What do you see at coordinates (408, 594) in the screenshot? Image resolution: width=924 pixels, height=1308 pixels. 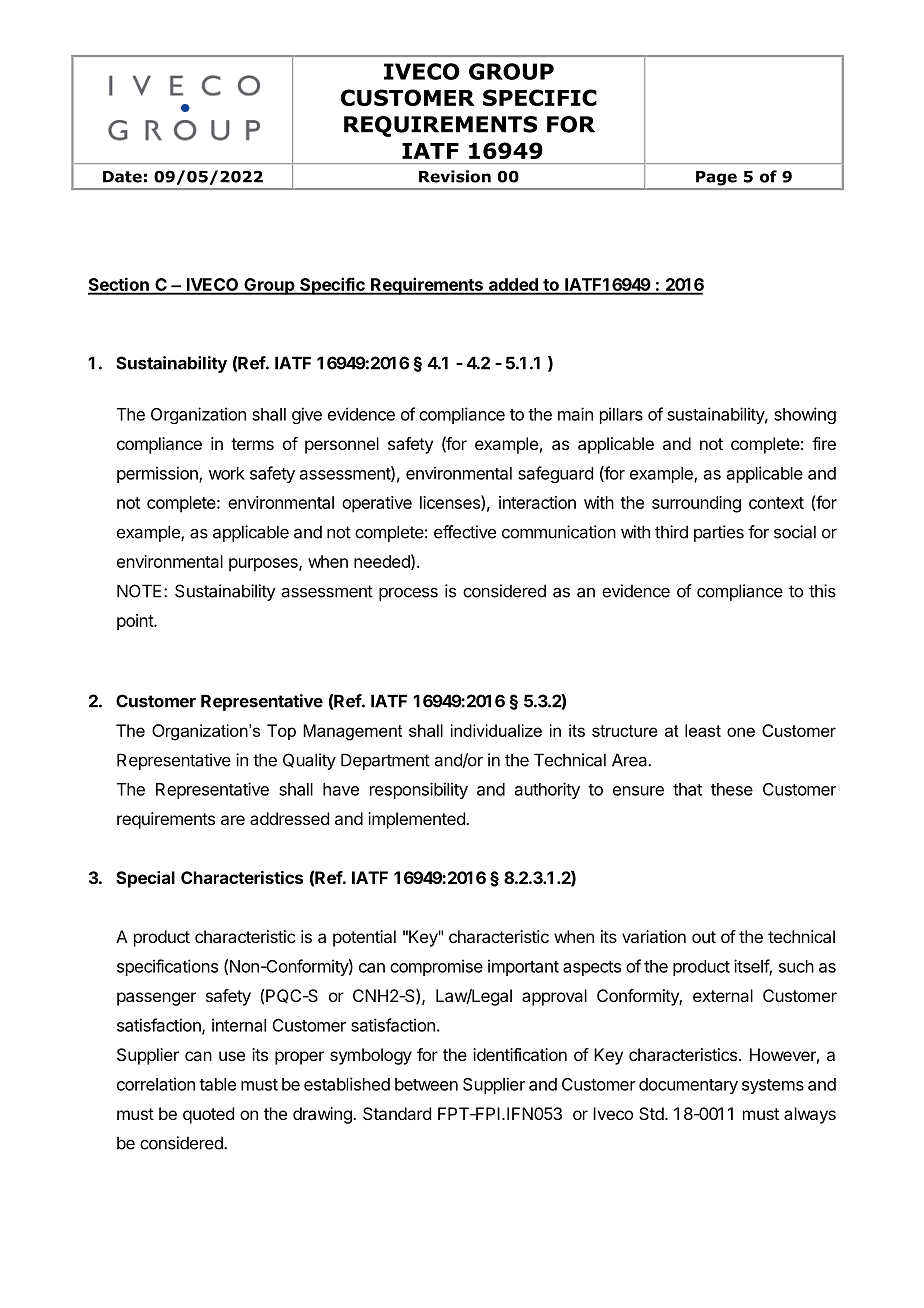 I see `process` at bounding box center [408, 594].
